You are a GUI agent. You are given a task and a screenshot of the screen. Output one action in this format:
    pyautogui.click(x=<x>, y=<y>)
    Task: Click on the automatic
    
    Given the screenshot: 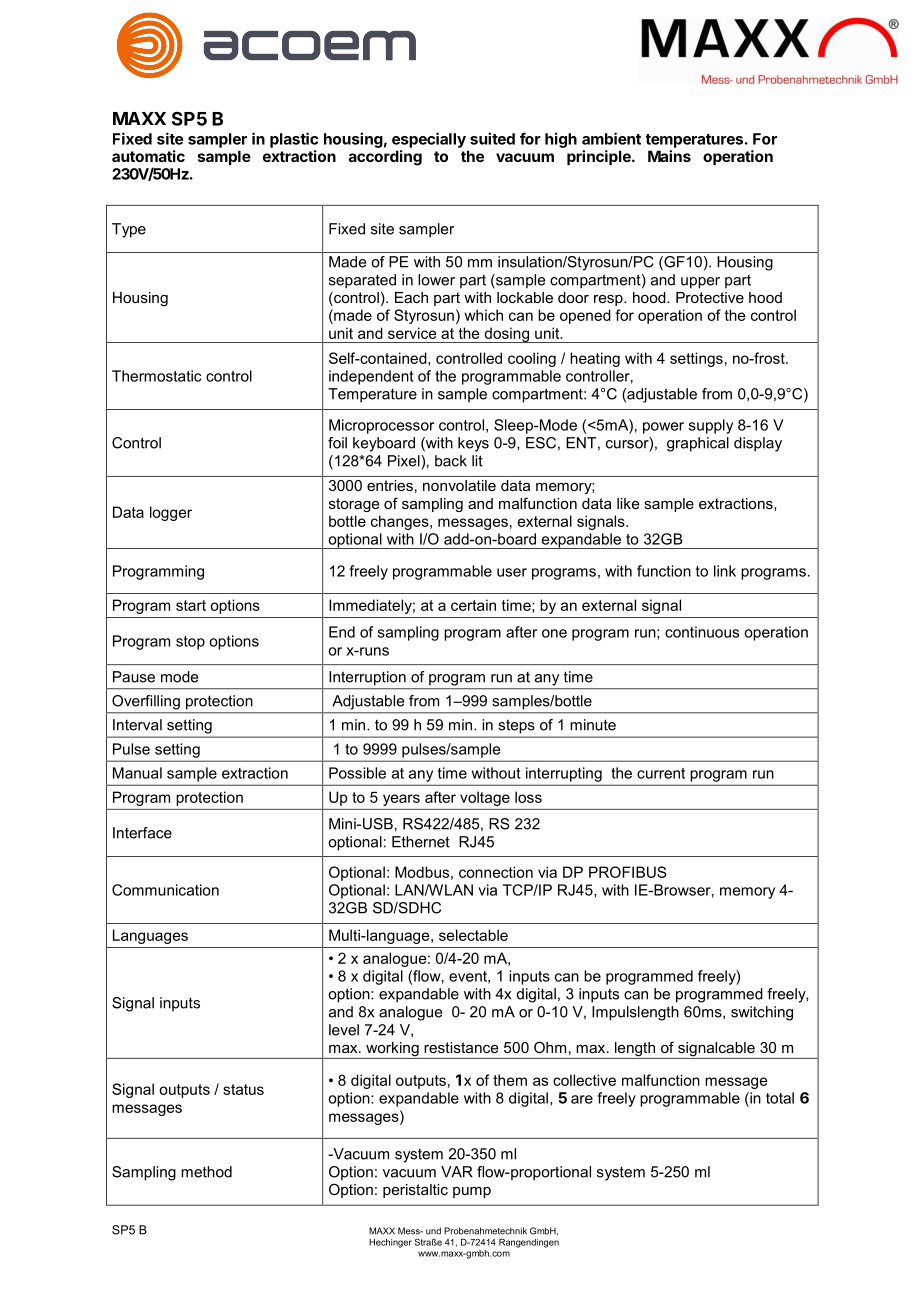 What is the action you would take?
    pyautogui.click(x=148, y=156)
